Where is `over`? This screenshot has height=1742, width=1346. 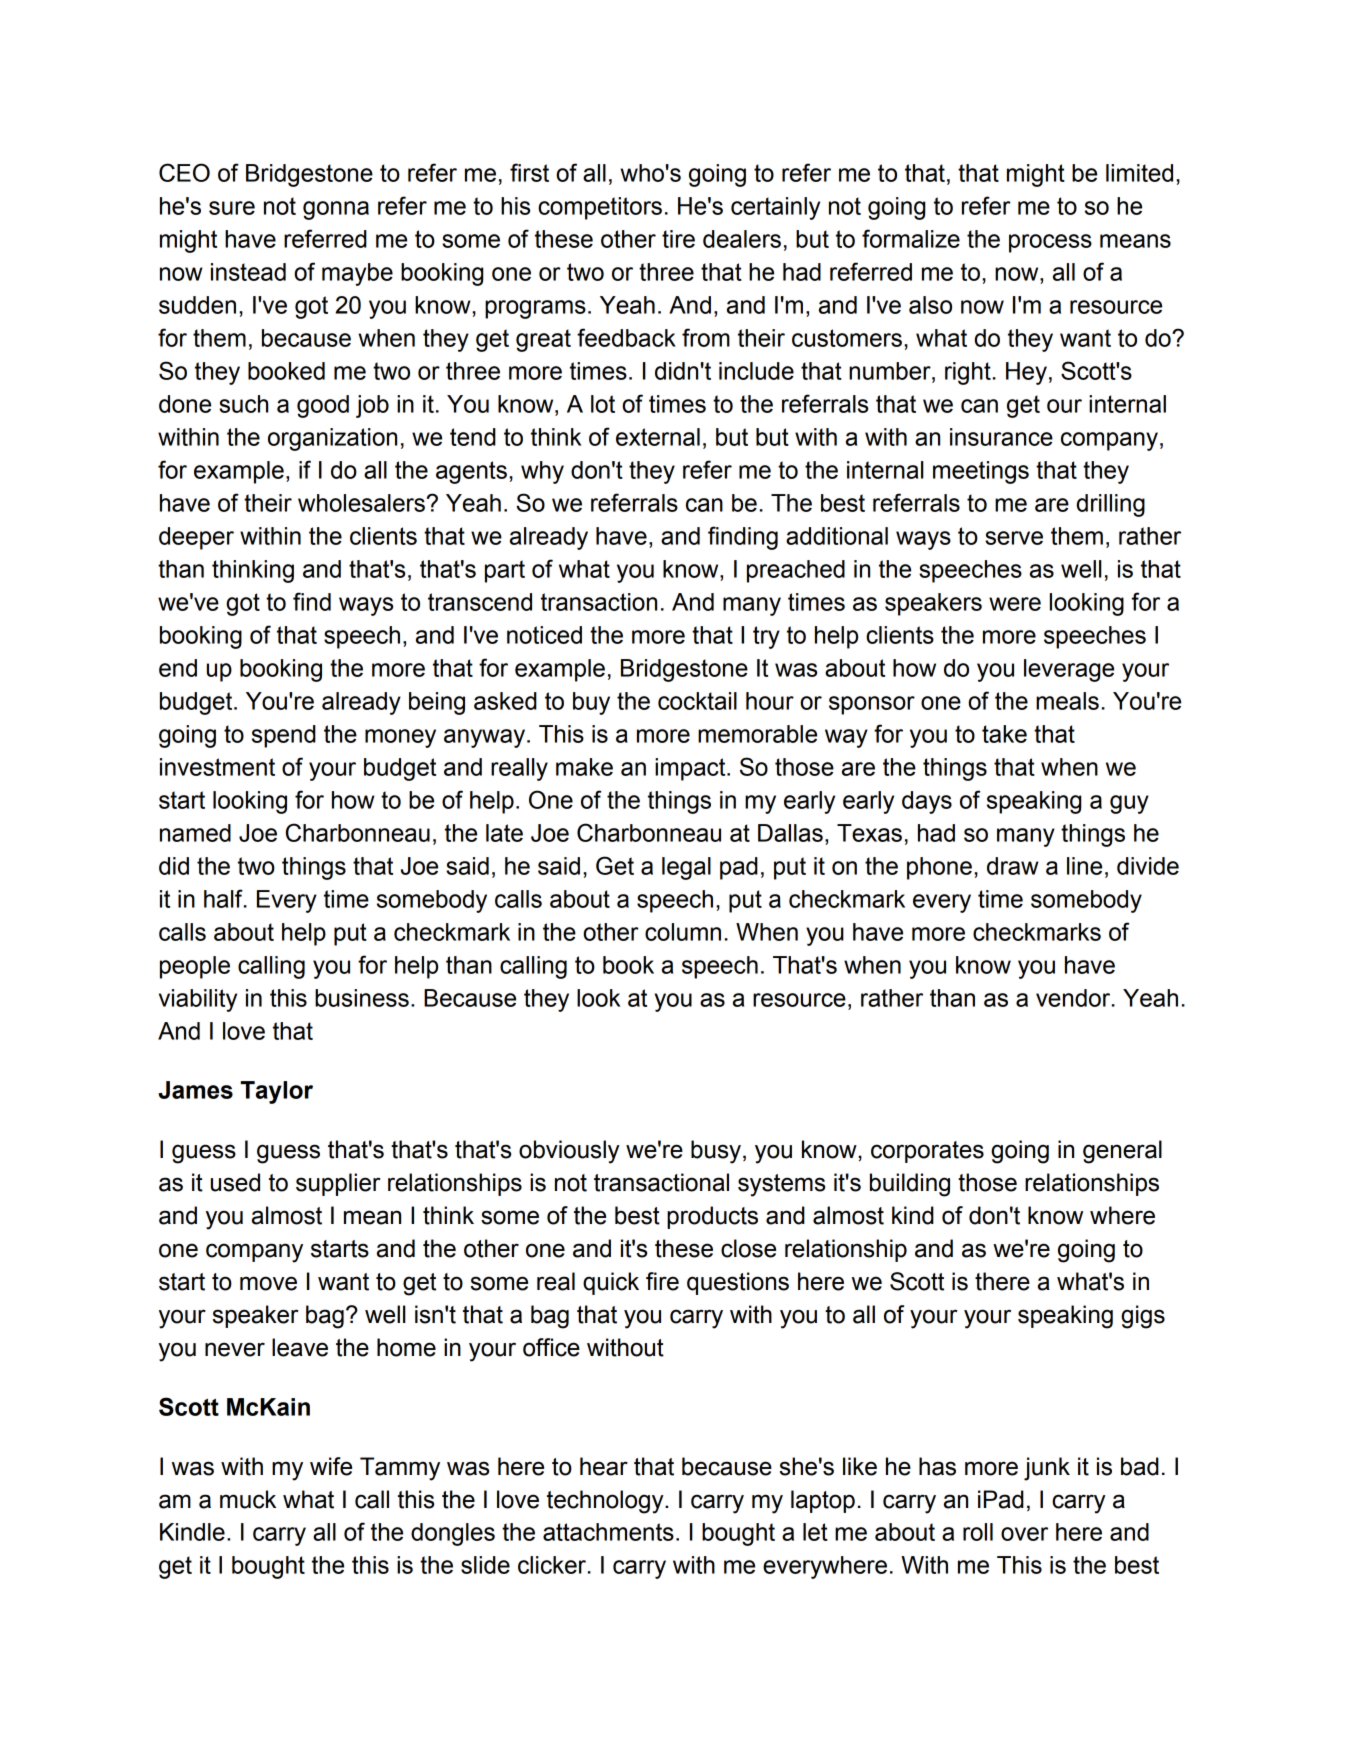
over is located at coordinates (1024, 1534).
